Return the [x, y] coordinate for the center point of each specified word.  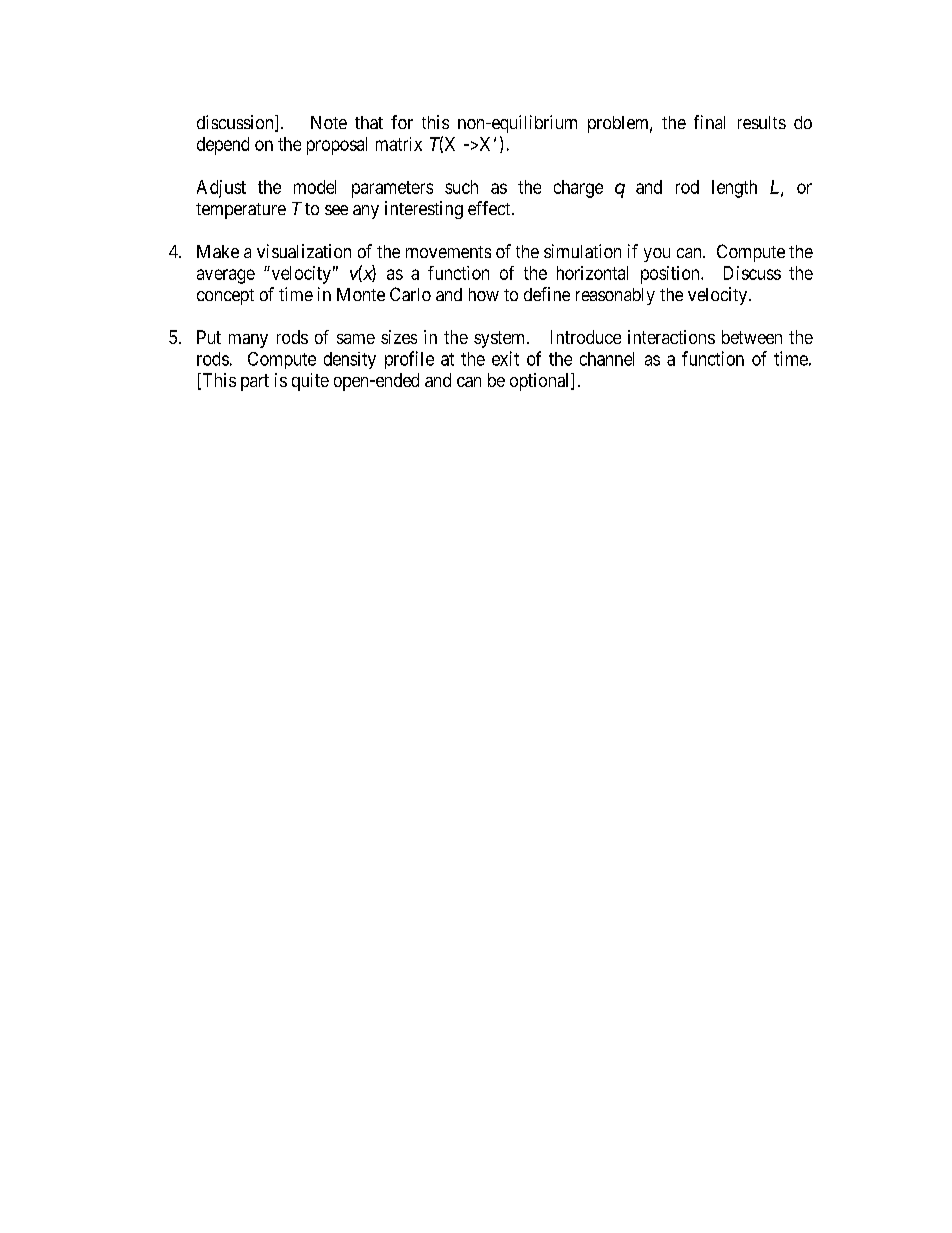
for [402, 122]
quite [310, 382]
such [461, 187]
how [484, 294]
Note [329, 122]
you [657, 255]
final [709, 122]
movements [448, 252]
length [734, 189]
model [315, 187]
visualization [304, 251]
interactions [671, 337]
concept [225, 297]
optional [541, 382]
